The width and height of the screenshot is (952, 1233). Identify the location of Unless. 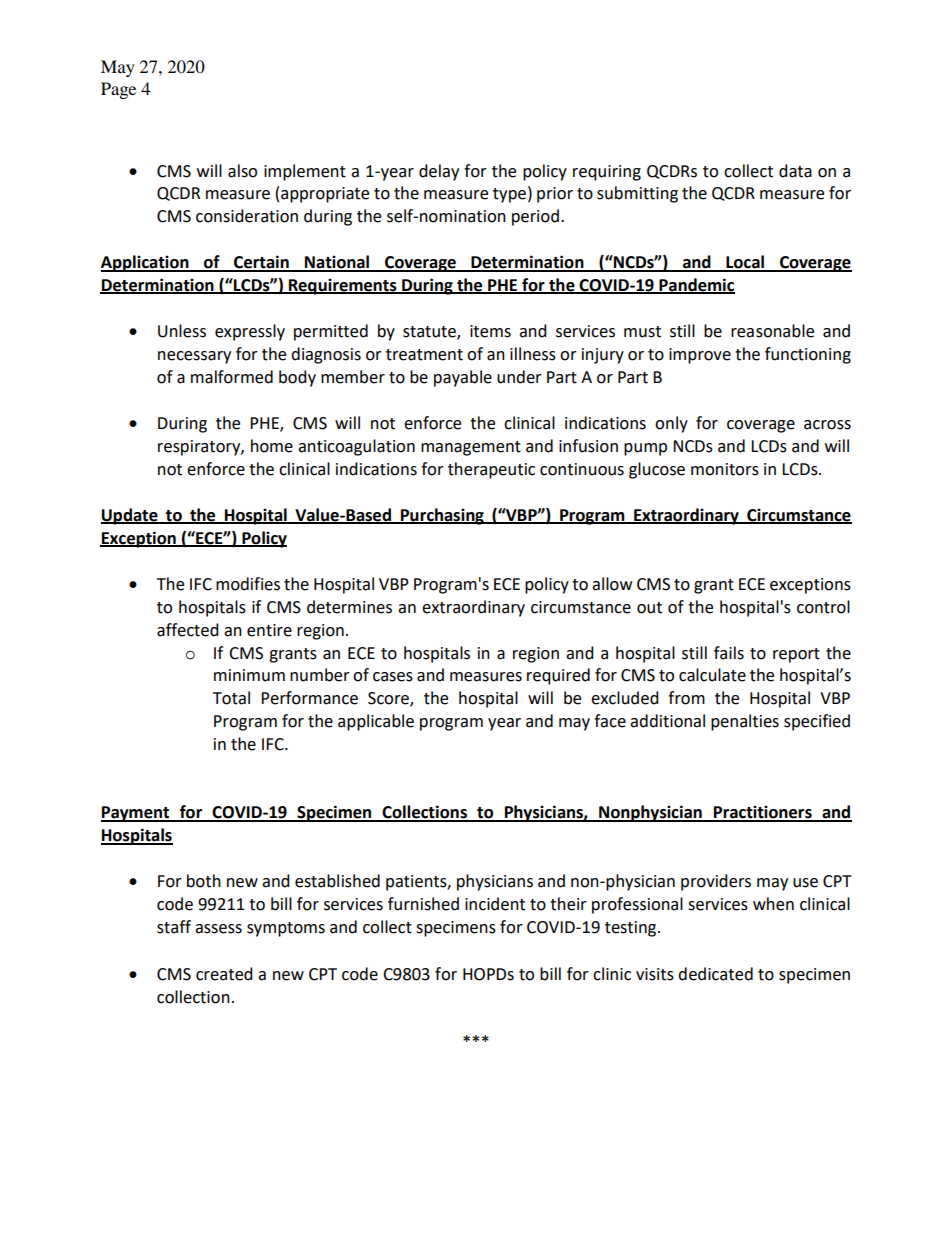
(182, 331).
